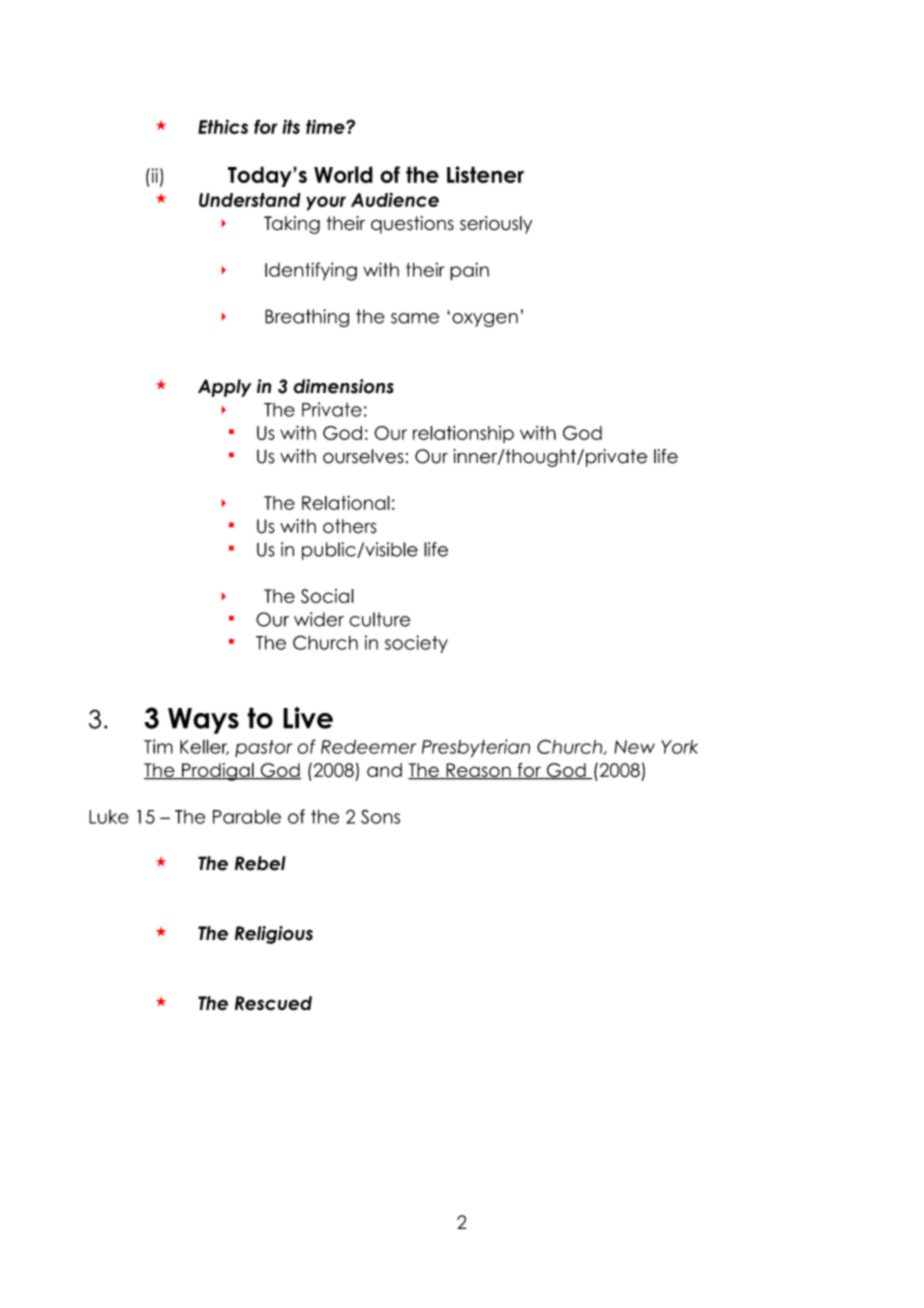 The width and height of the page is (924, 1308). What do you see at coordinates (634, 747) in the page?
I see `New` at bounding box center [634, 747].
